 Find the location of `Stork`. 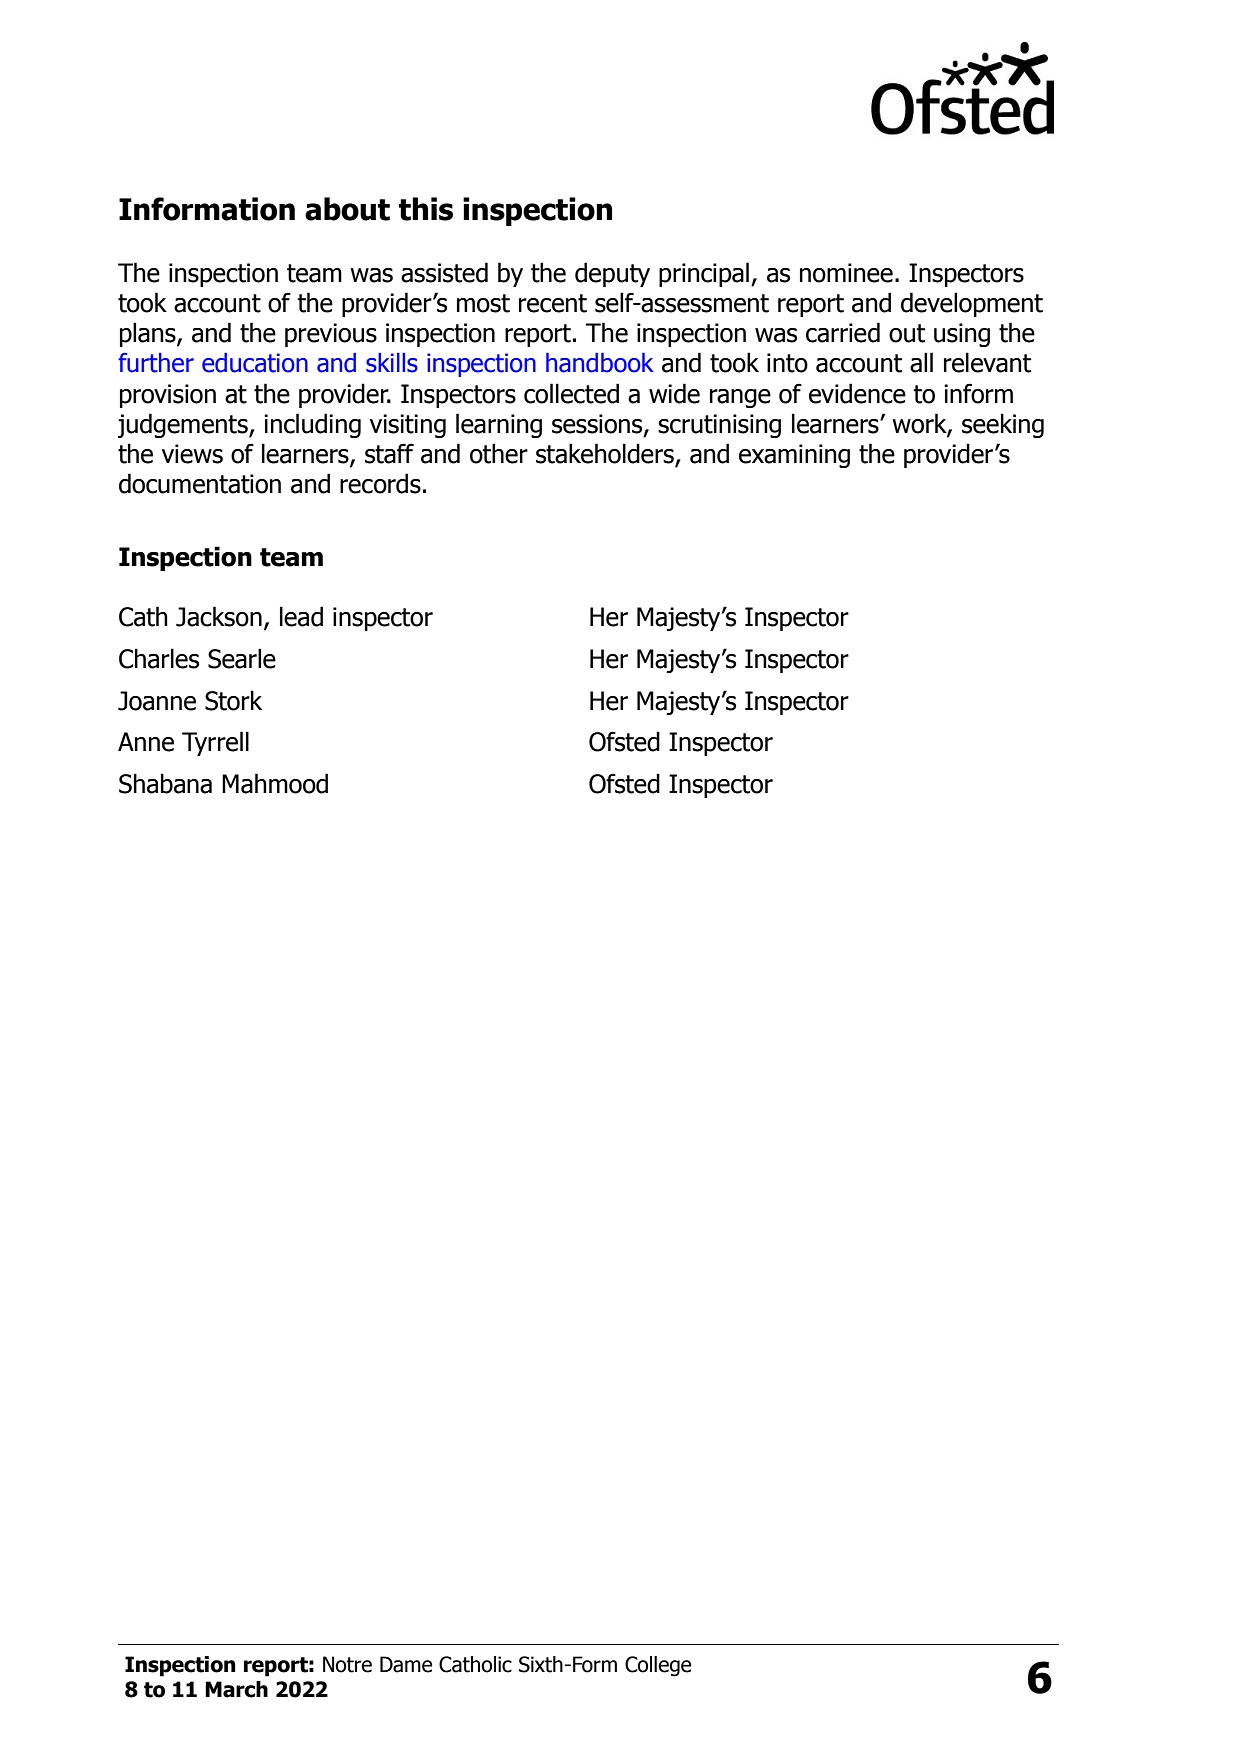

Stork is located at coordinates (233, 700).
